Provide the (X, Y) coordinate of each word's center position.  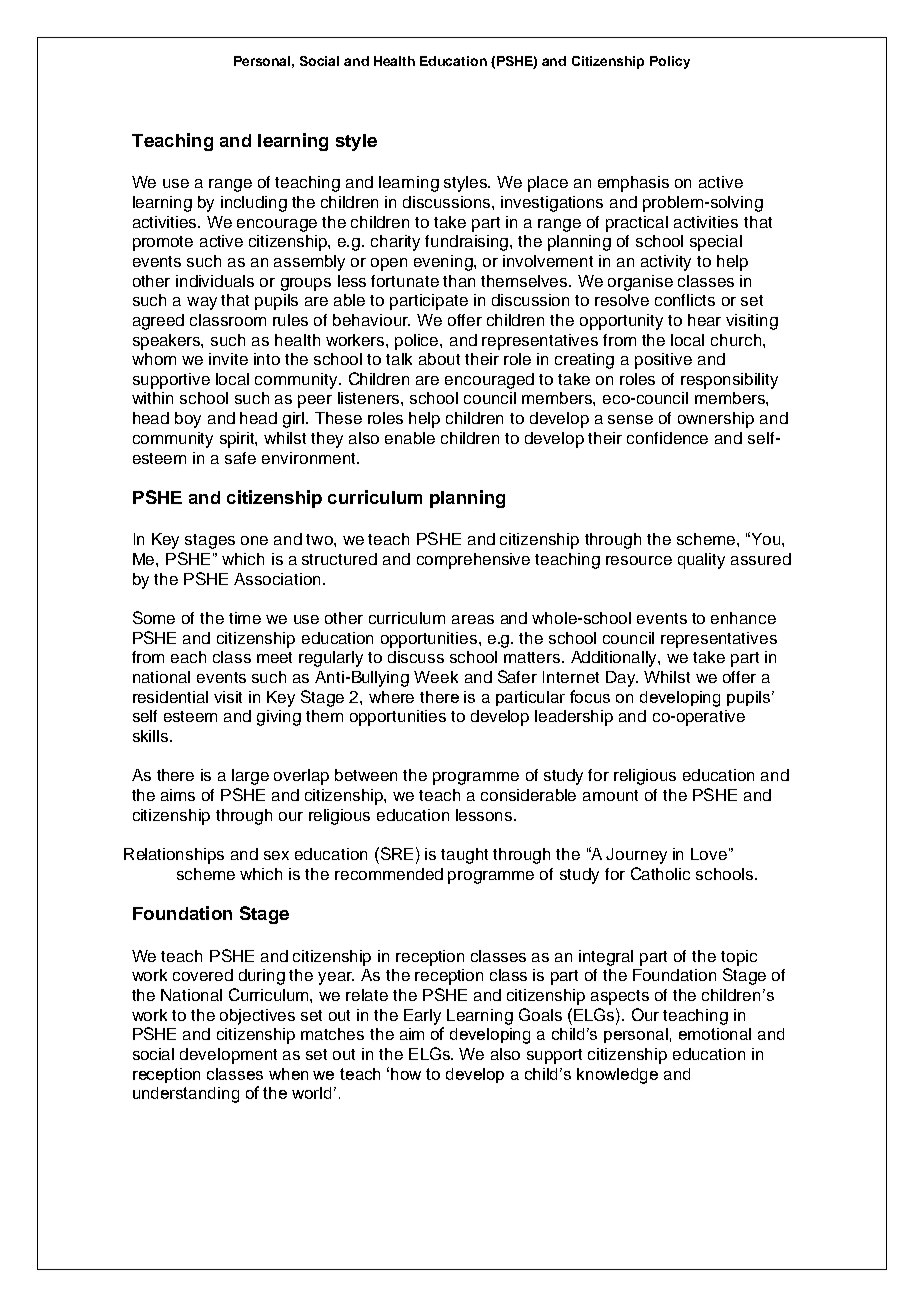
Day (622, 679)
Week (436, 677)
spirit (238, 440)
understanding (186, 1095)
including (254, 204)
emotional (715, 1034)
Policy (670, 62)
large (250, 777)
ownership (716, 420)
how (406, 1074)
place (548, 184)
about (439, 359)
